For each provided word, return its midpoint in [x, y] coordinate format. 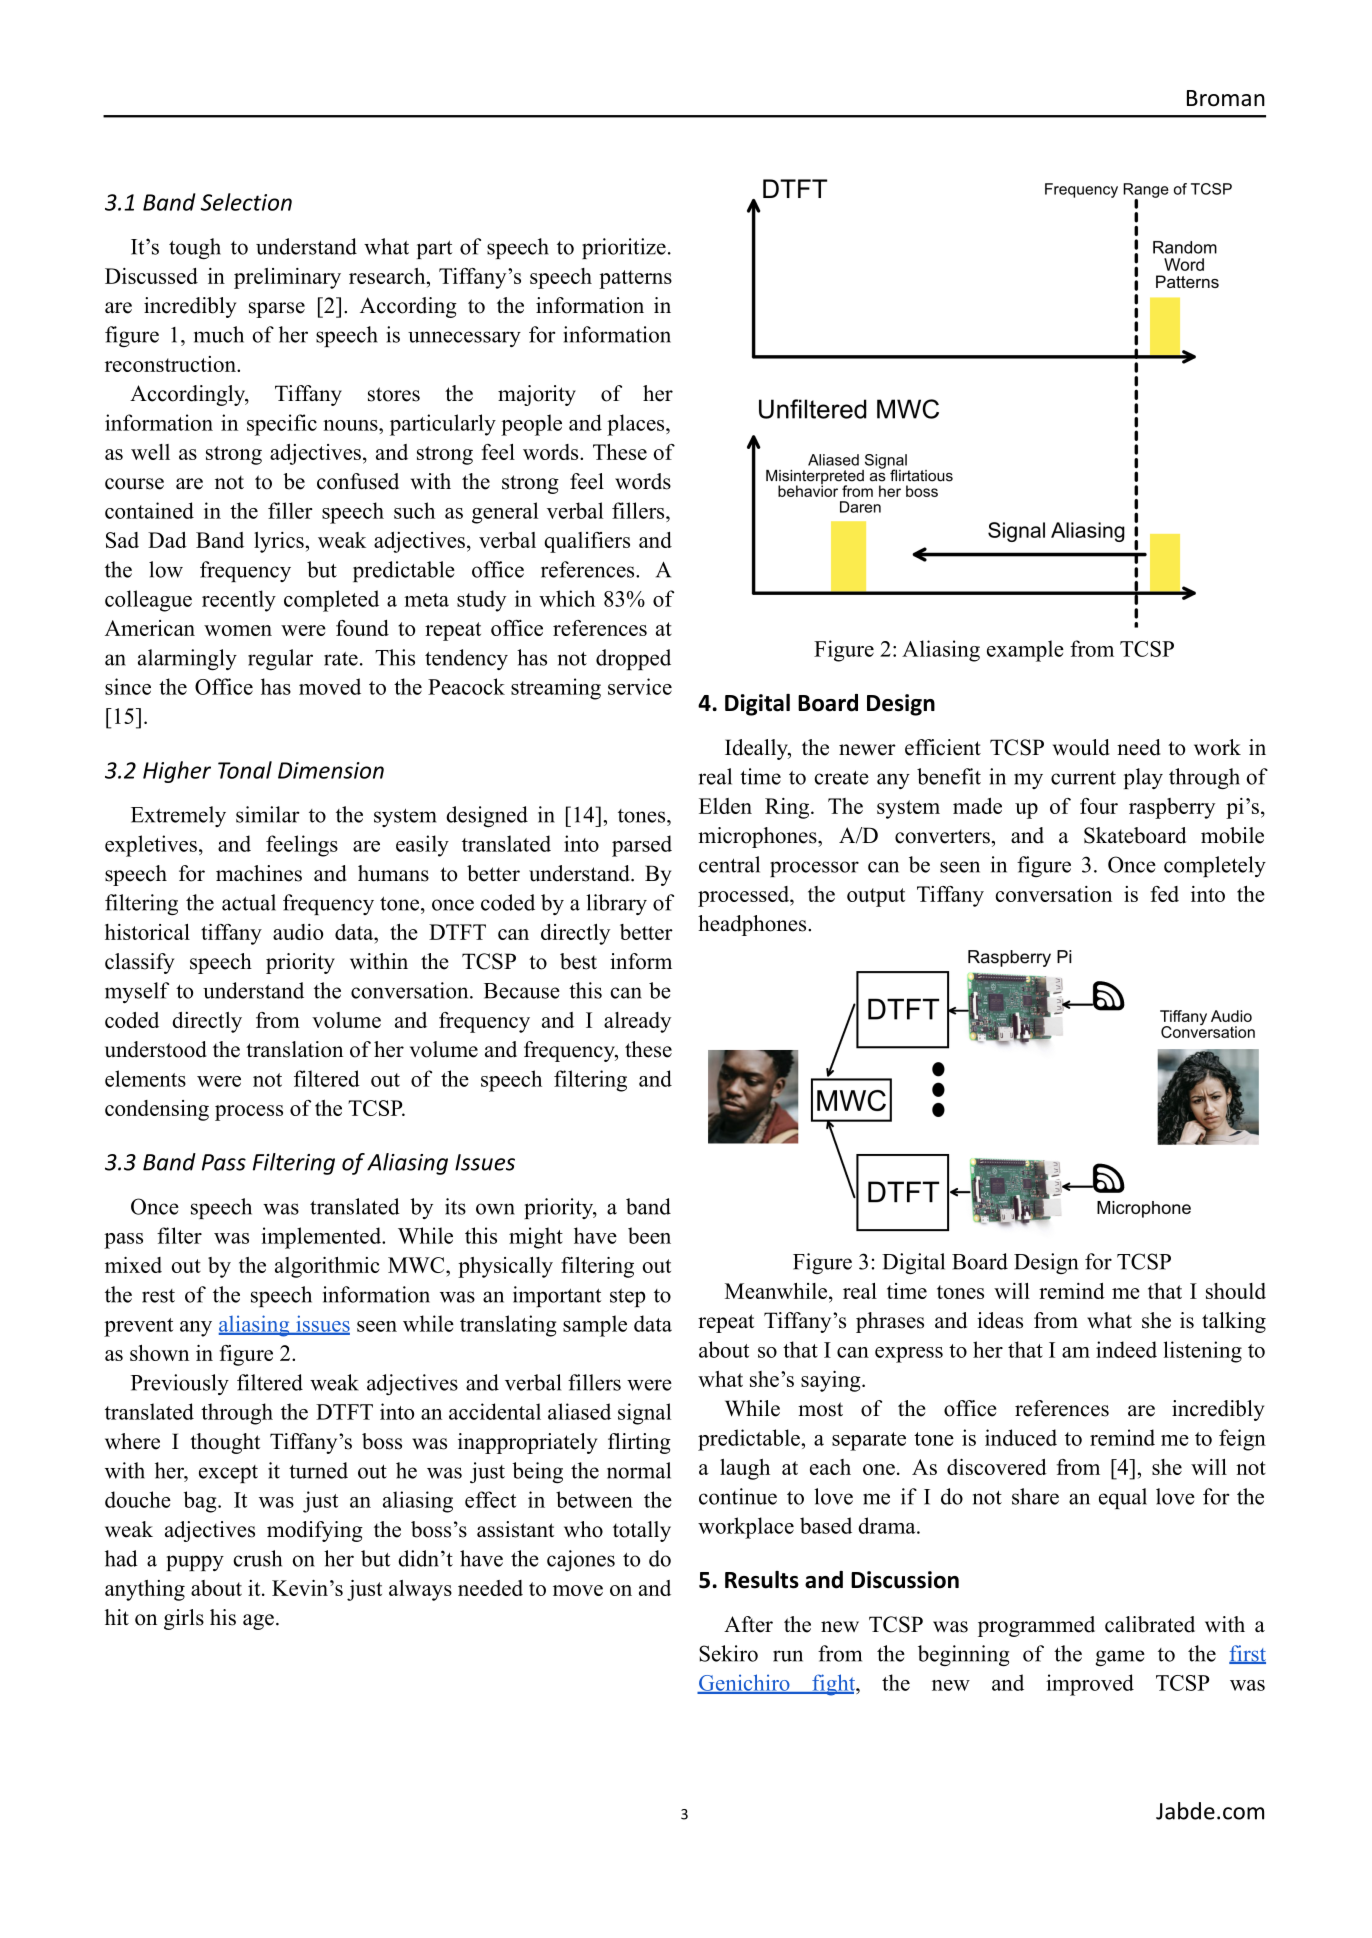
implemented [322, 1238]
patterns [635, 279]
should [1236, 1291]
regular [280, 659]
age [258, 1622]
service [640, 686]
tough [195, 249]
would [1081, 747]
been [649, 1235]
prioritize [624, 248]
